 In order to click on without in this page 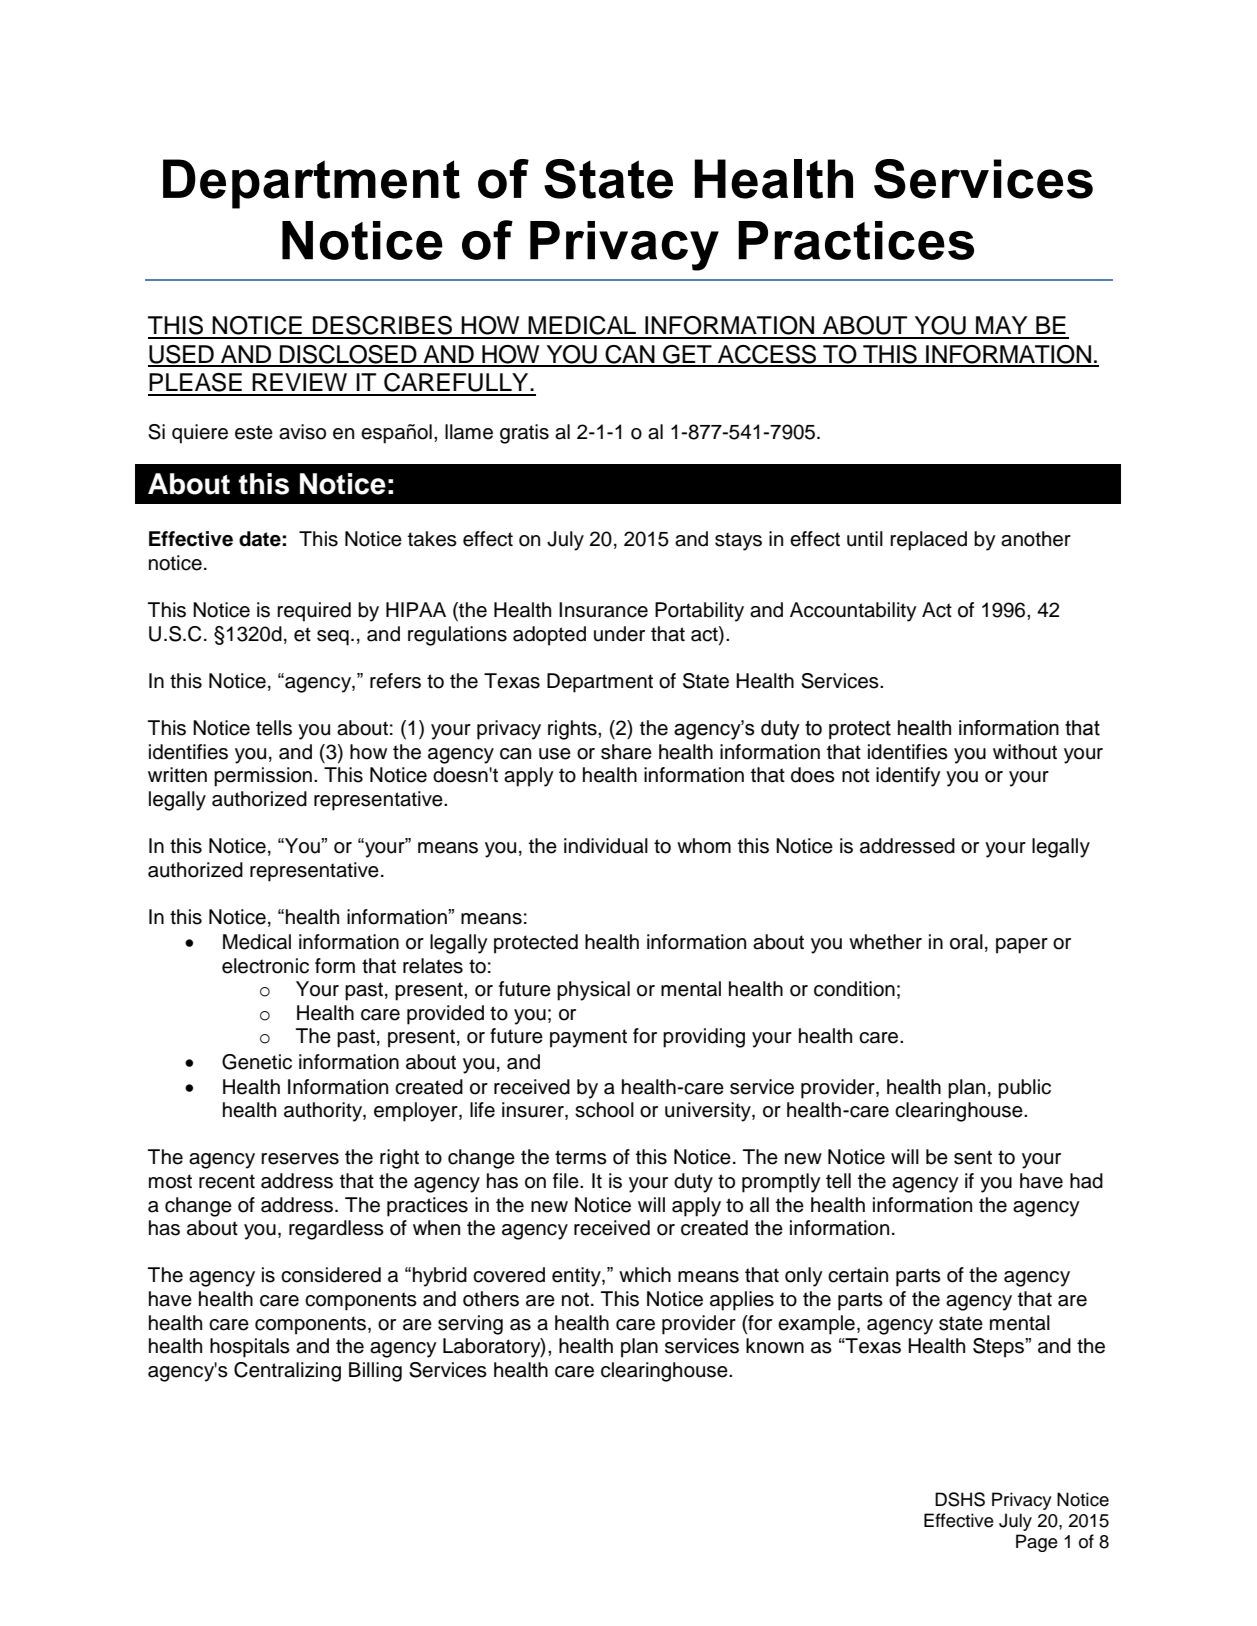, I will do `click(1025, 752)`.
